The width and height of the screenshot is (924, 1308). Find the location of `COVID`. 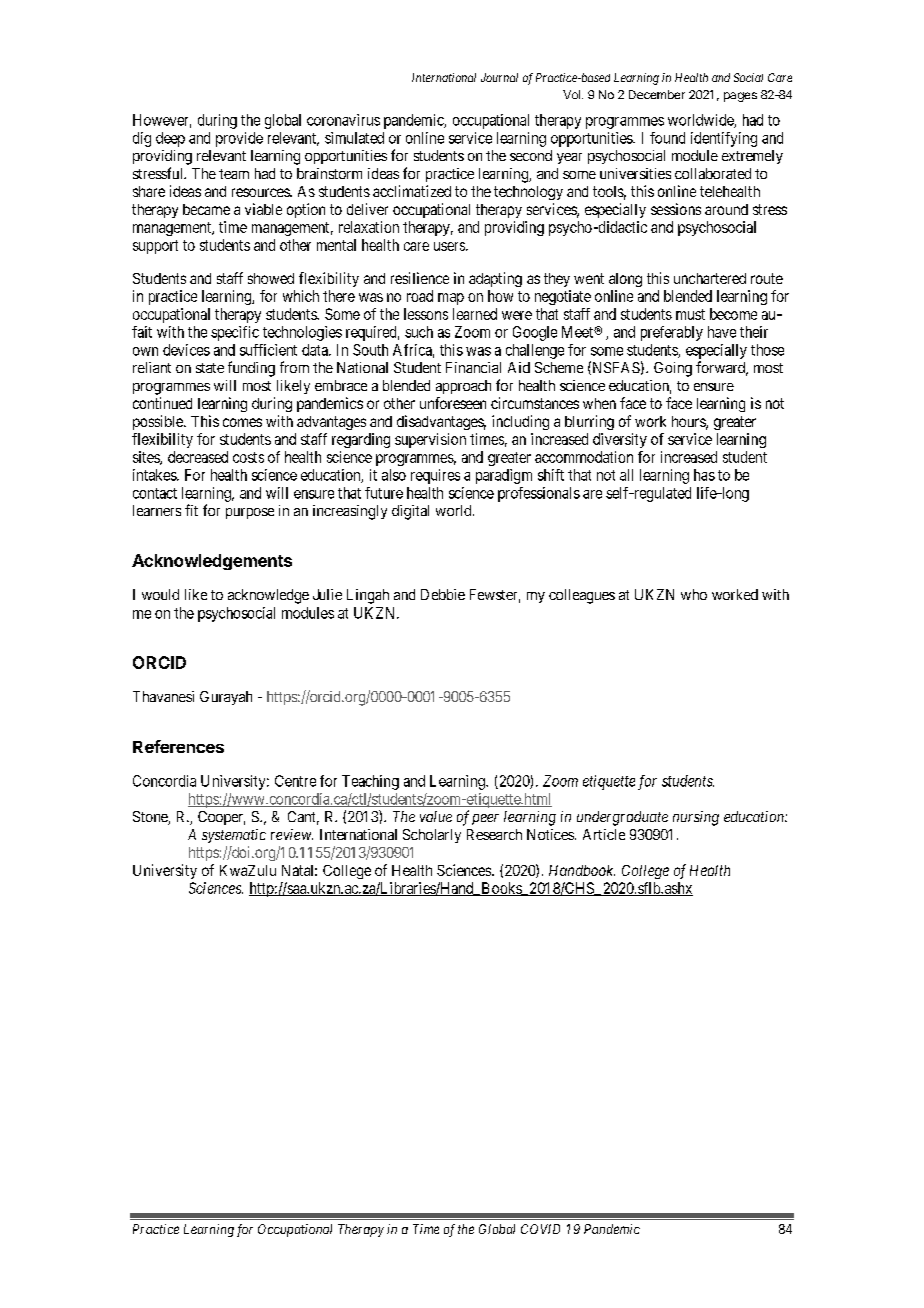

COVID is located at coordinates (540, 1229).
